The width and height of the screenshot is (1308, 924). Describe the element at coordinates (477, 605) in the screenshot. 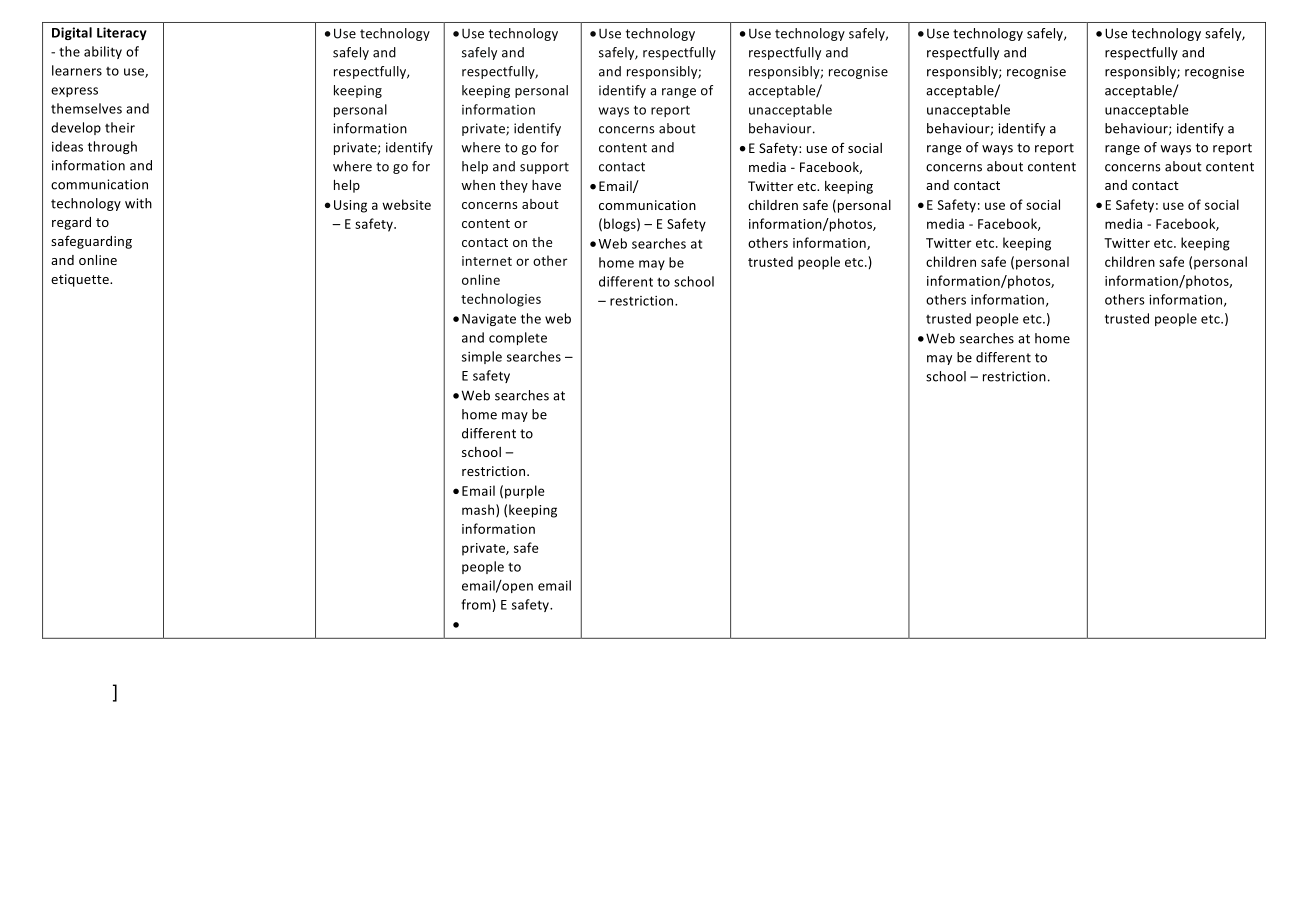

I see `from` at that location.
